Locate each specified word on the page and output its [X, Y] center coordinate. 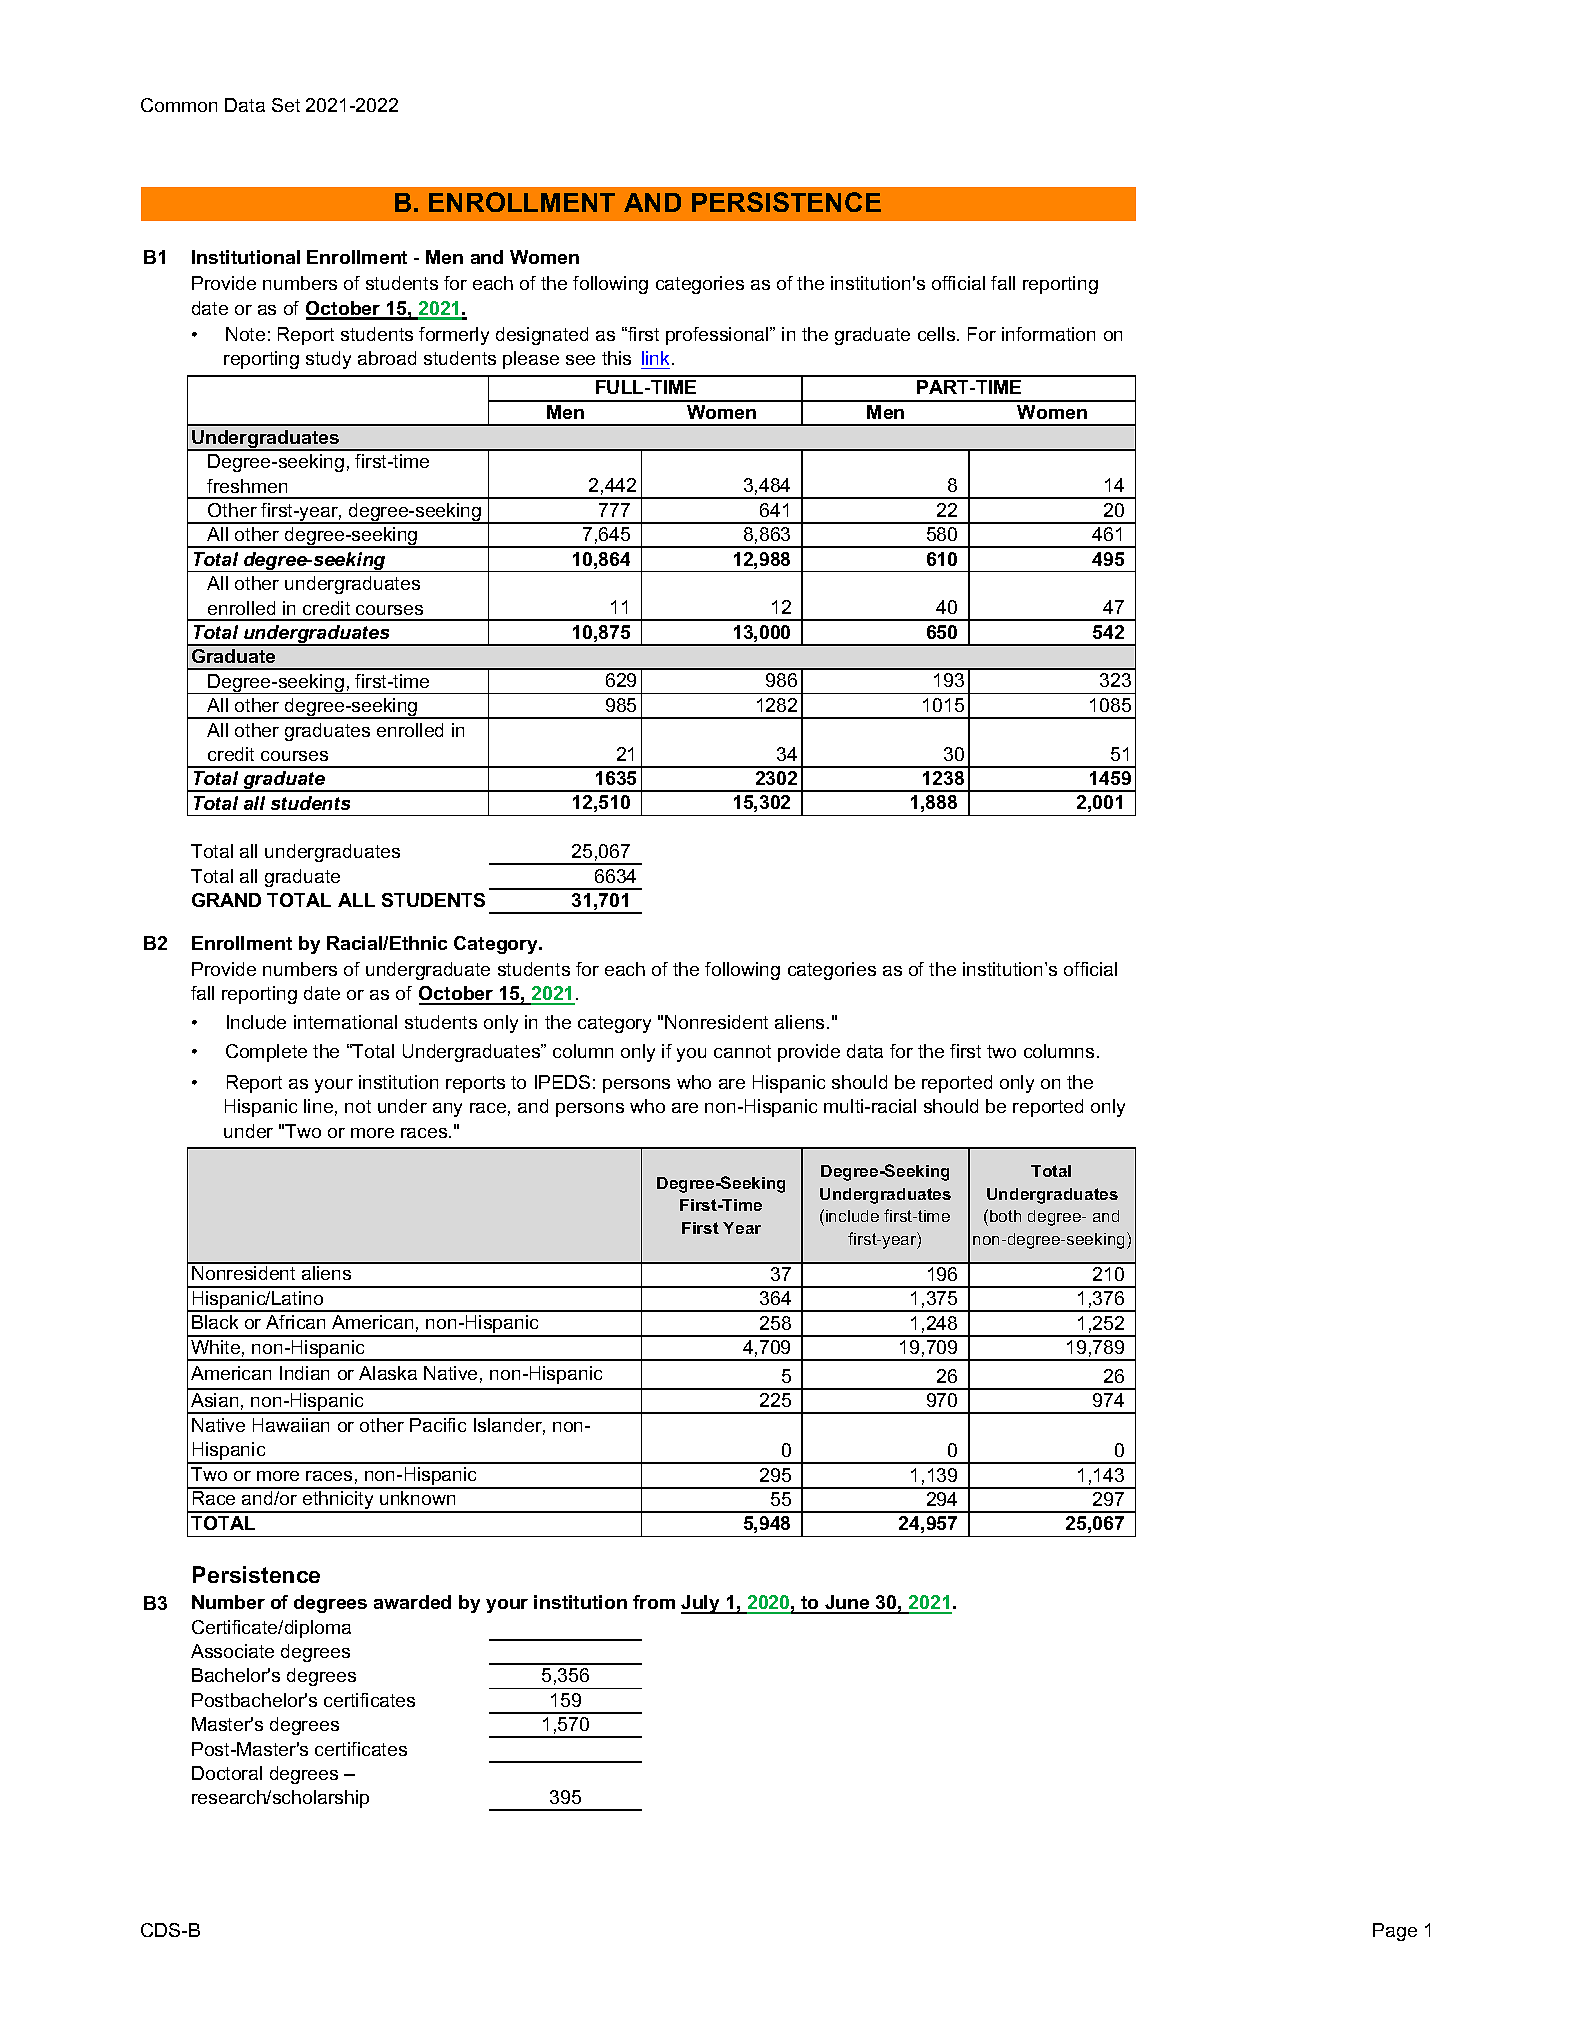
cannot [742, 1051]
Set [286, 105]
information [1048, 334]
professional [718, 336]
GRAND [226, 900]
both [1005, 1216]
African [295, 1322]
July [701, 1604]
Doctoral [227, 1773]
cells [938, 334]
